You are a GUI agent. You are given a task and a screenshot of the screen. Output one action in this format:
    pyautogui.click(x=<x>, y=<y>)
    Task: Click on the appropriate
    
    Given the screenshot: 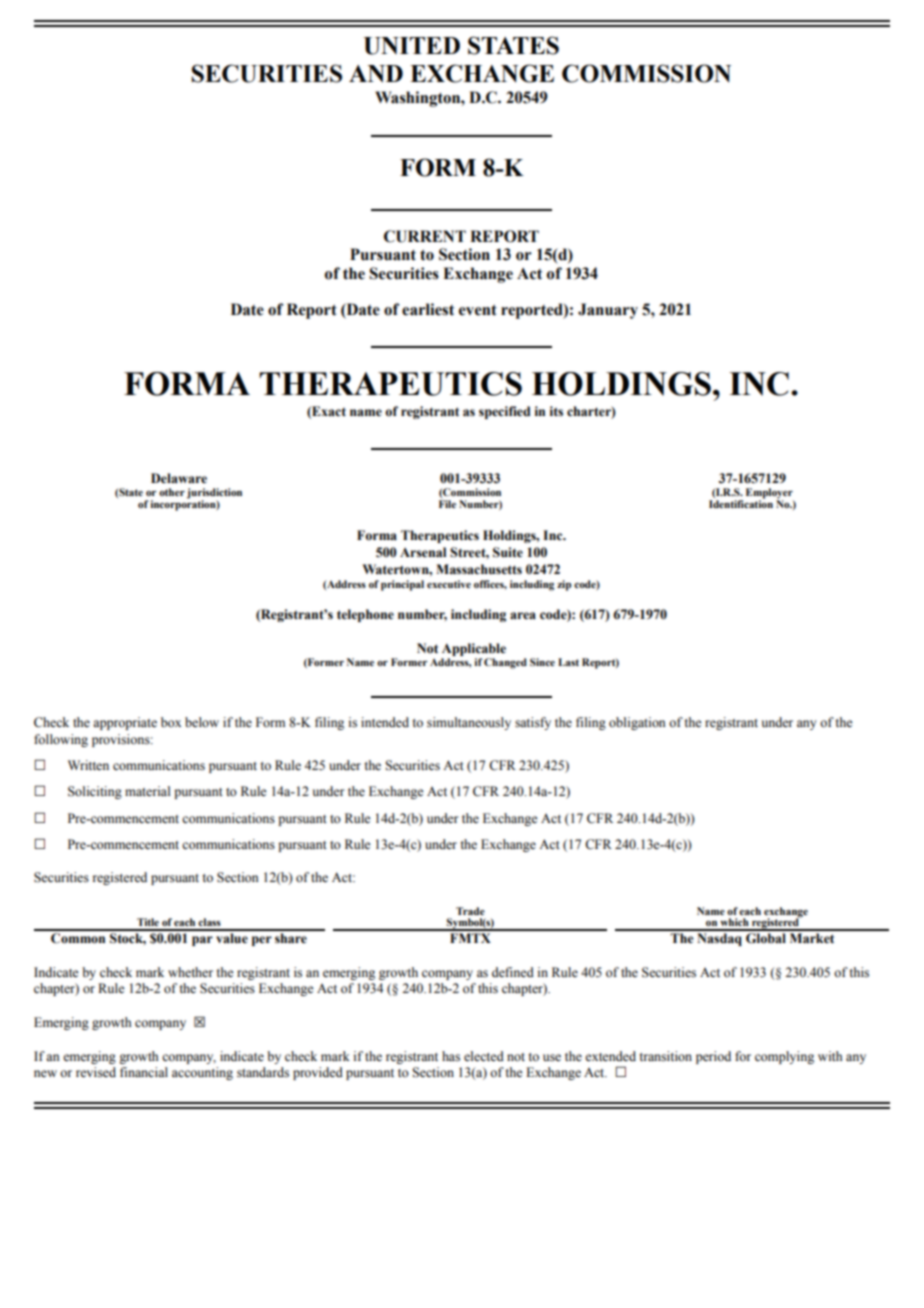 What is the action you would take?
    pyautogui.click(x=125, y=723)
